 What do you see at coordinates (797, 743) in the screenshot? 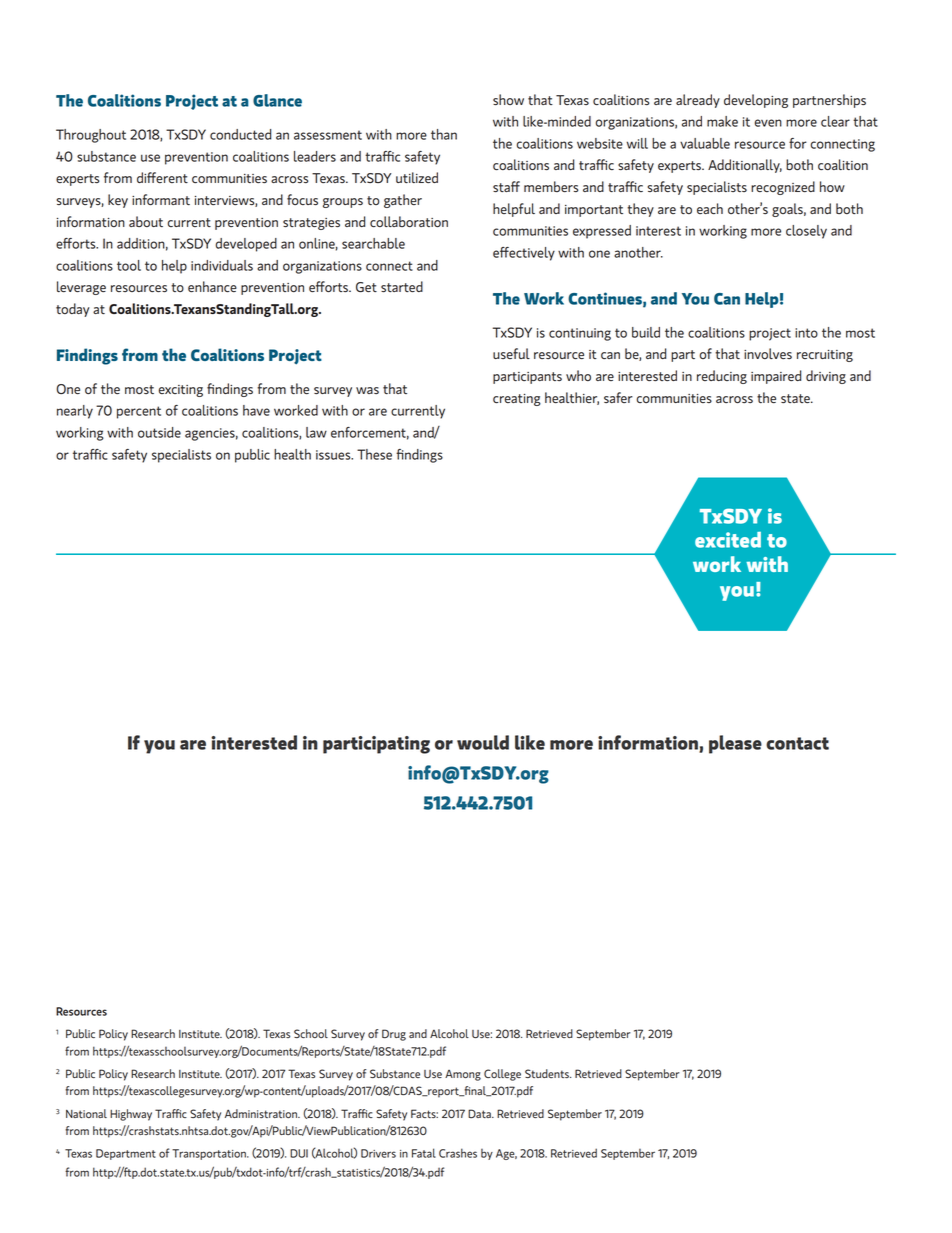
I see `contact` at bounding box center [797, 743].
